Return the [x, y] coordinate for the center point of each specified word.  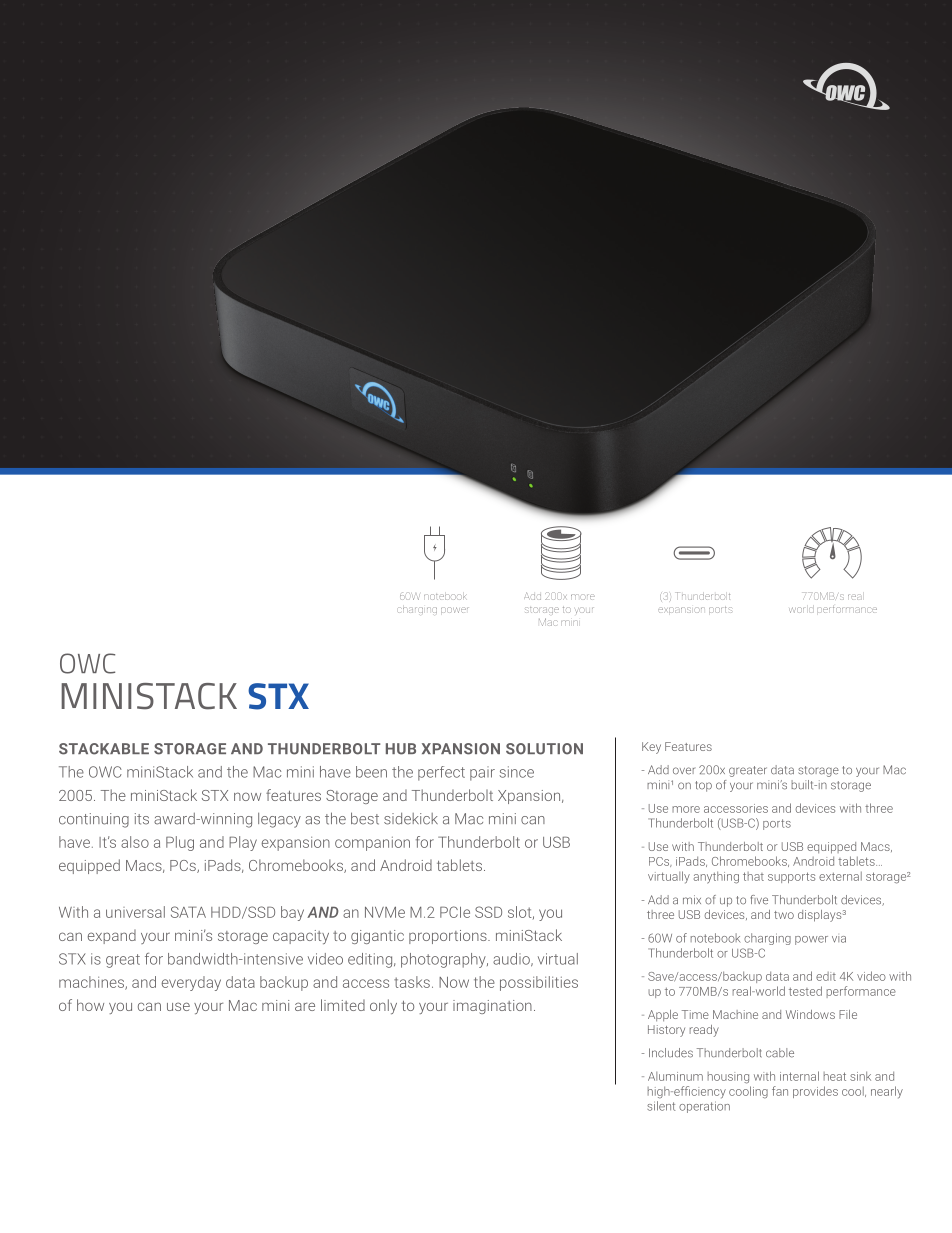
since [516, 772]
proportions [449, 937]
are [305, 1006]
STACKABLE [104, 749]
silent [661, 1106]
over [684, 771]
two [784, 915]
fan [780, 1091]
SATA [188, 912]
